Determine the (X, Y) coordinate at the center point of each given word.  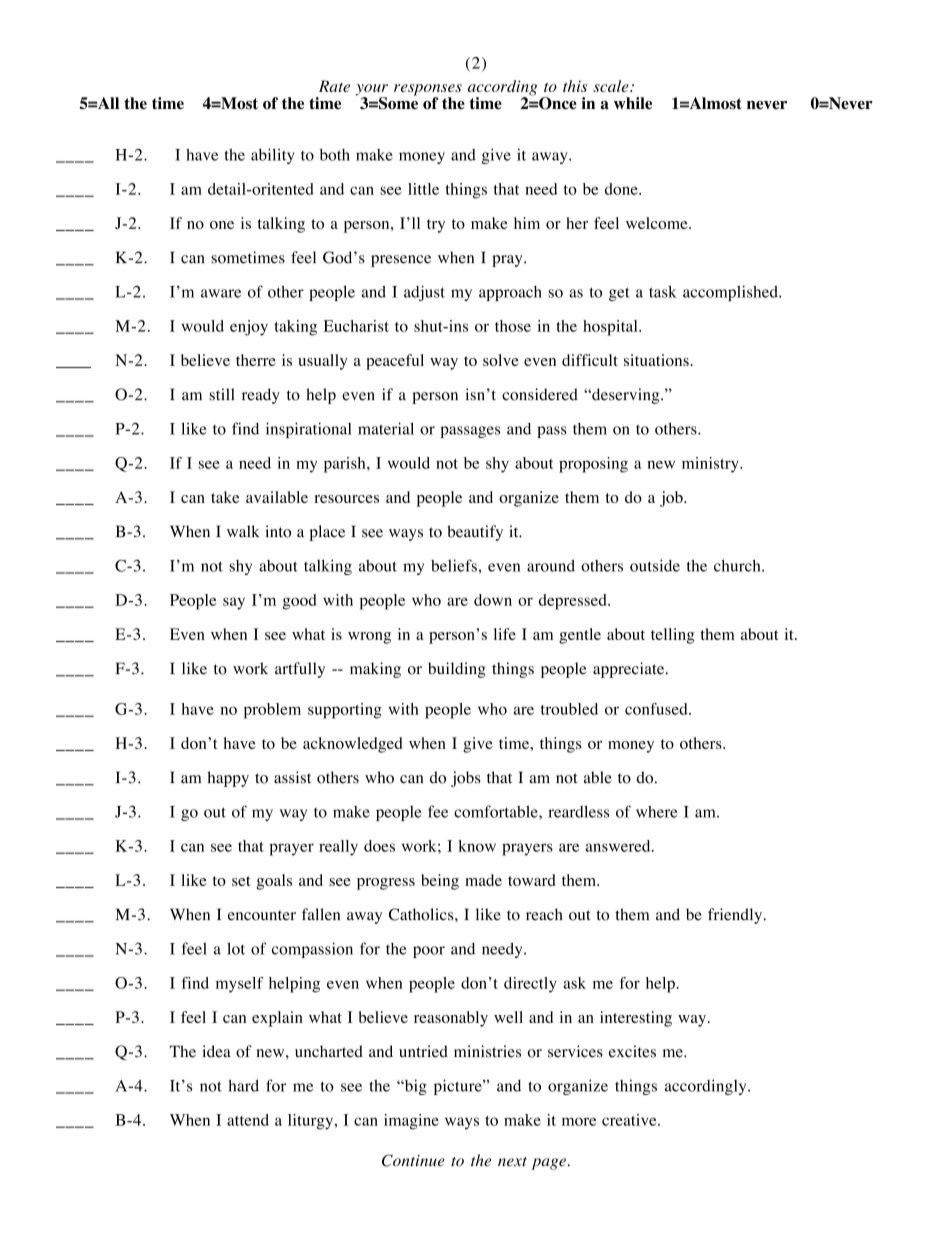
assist (292, 777)
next (512, 1162)
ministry (711, 465)
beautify (475, 533)
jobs (465, 779)
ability (273, 156)
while (633, 103)
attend (248, 1120)
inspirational (309, 430)
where (656, 812)
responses (428, 91)
